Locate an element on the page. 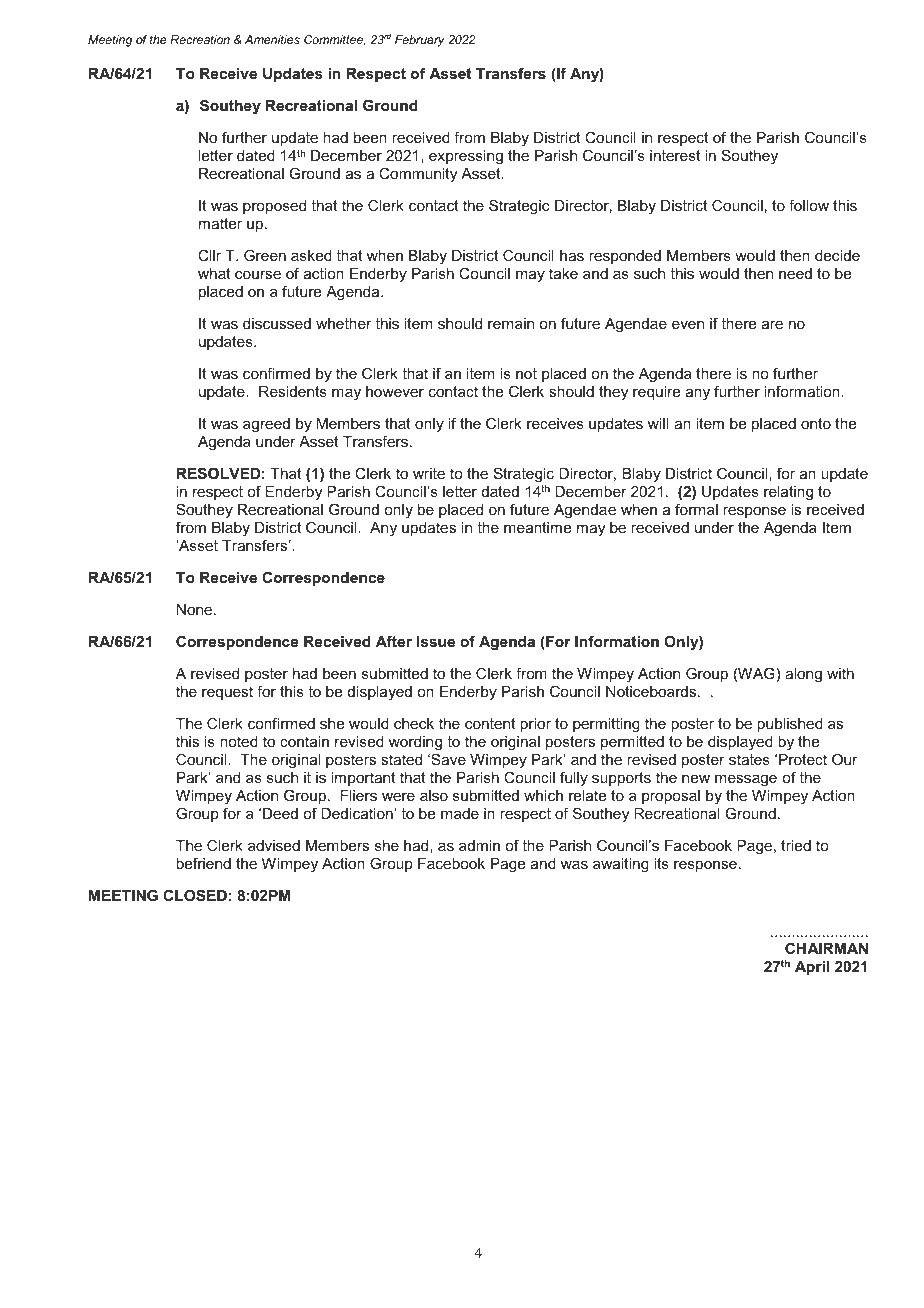 Image resolution: width=924 pixels, height=1308 pixels. admin is located at coordinates (479, 845).
